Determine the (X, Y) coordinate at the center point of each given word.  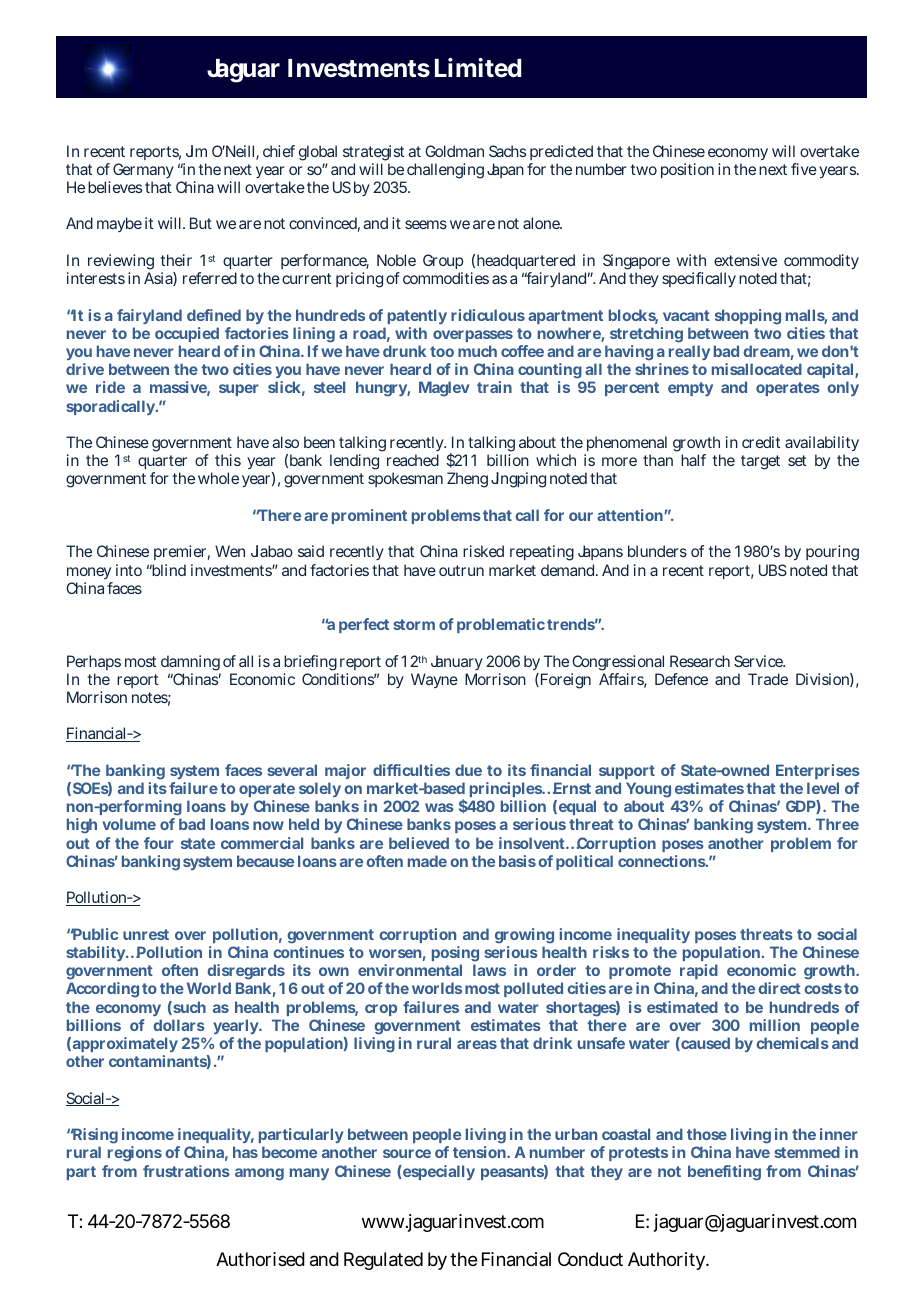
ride (110, 387)
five (804, 169)
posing (455, 954)
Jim (196, 151)
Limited (478, 68)
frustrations (186, 1171)
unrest (146, 934)
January (457, 662)
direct (779, 988)
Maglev (444, 389)
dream (766, 351)
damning (190, 663)
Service (759, 661)
